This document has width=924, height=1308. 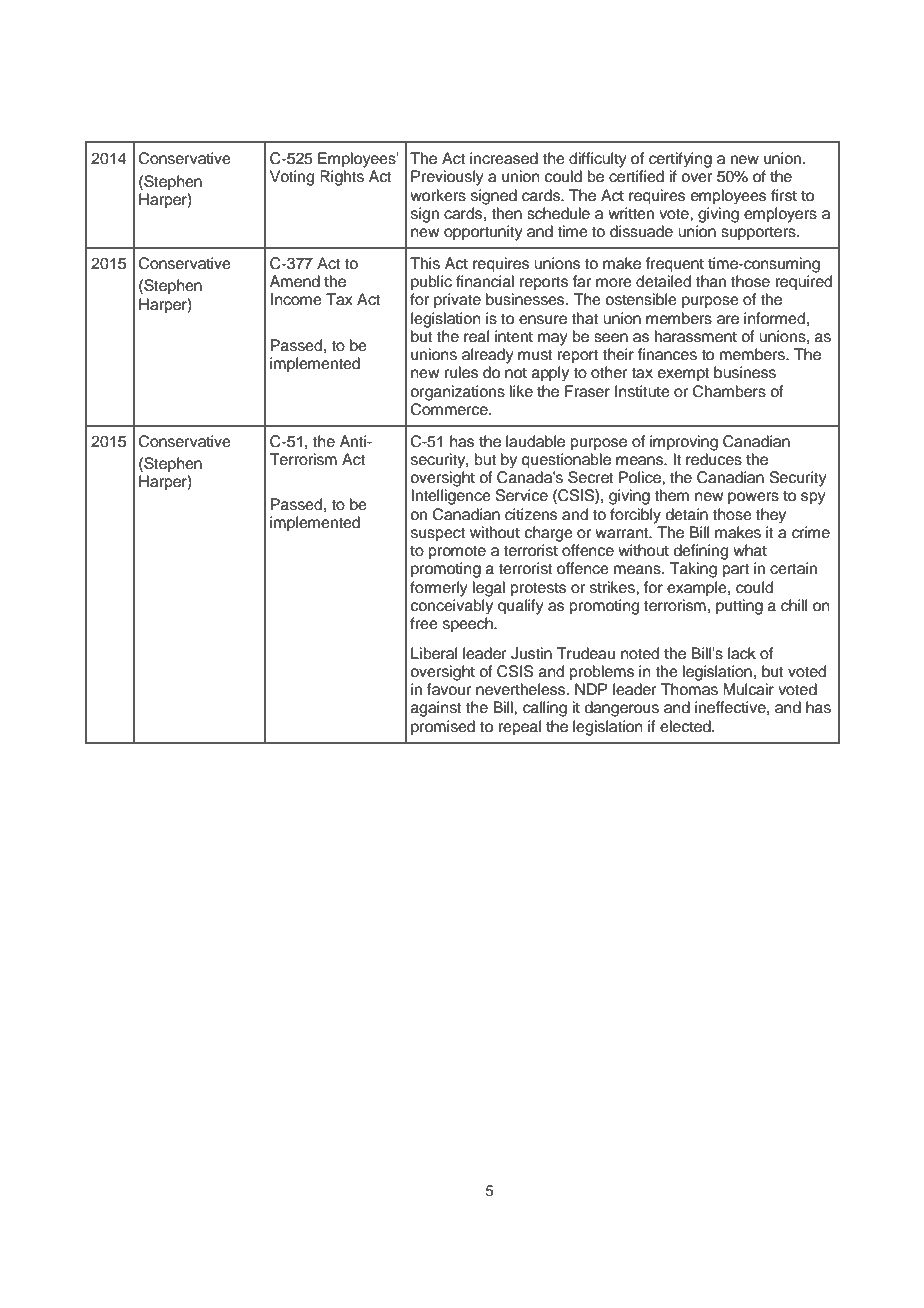 I want to click on Rights, so click(x=342, y=178).
